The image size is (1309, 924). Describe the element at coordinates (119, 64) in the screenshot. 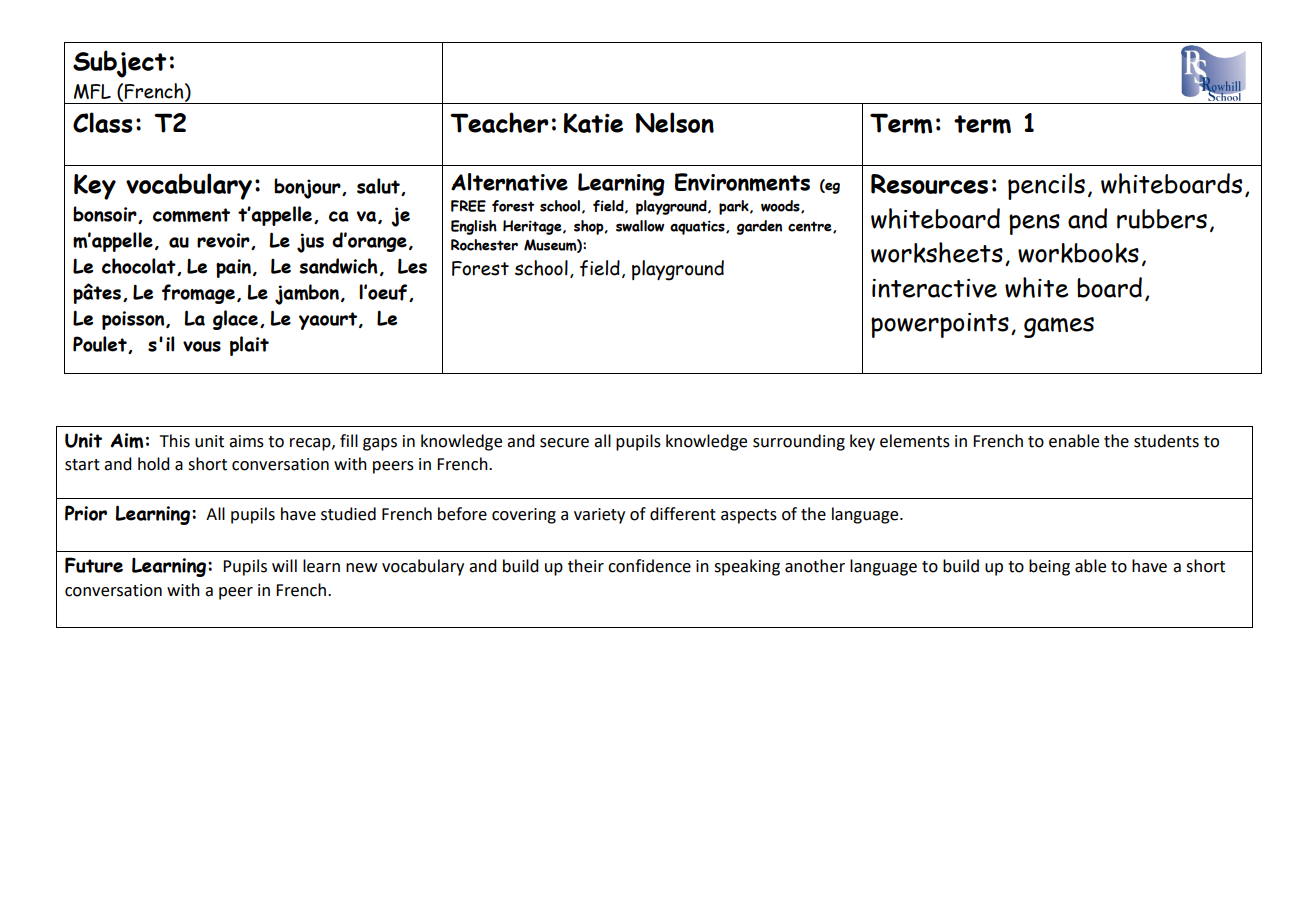

I see `Subject` at that location.
